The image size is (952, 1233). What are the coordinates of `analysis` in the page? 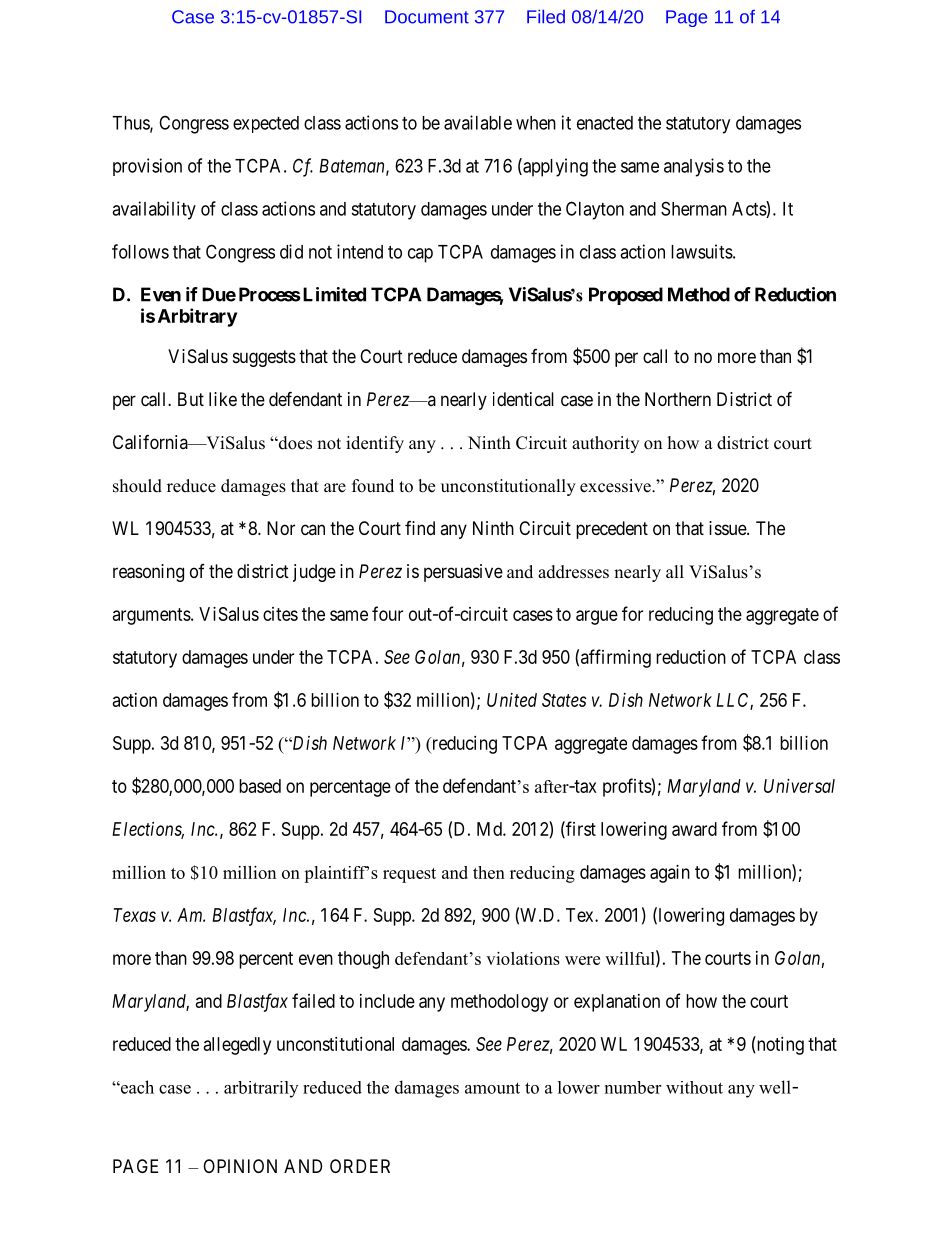 It's located at (694, 167).
